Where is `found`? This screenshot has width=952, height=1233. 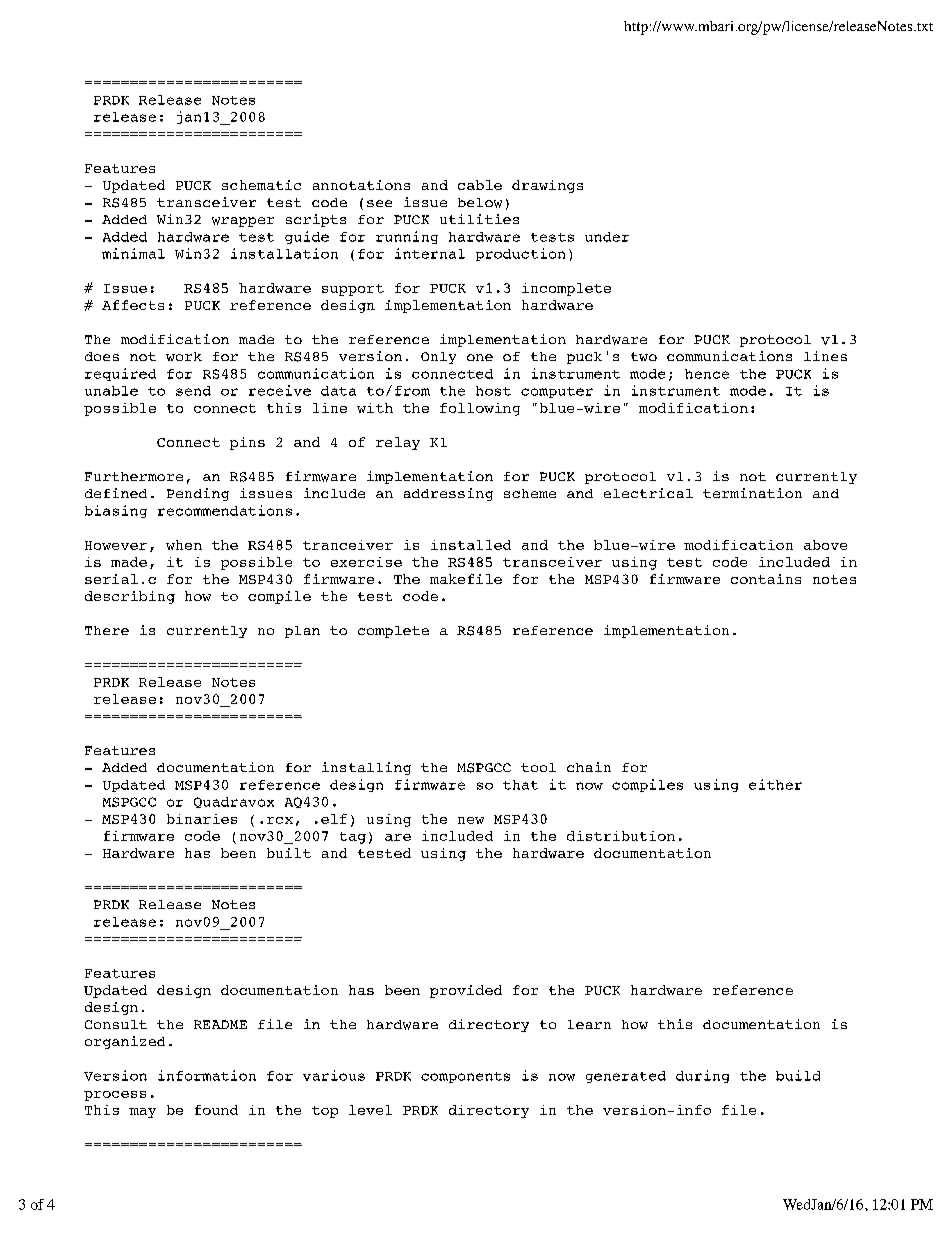 found is located at coordinates (216, 1110).
